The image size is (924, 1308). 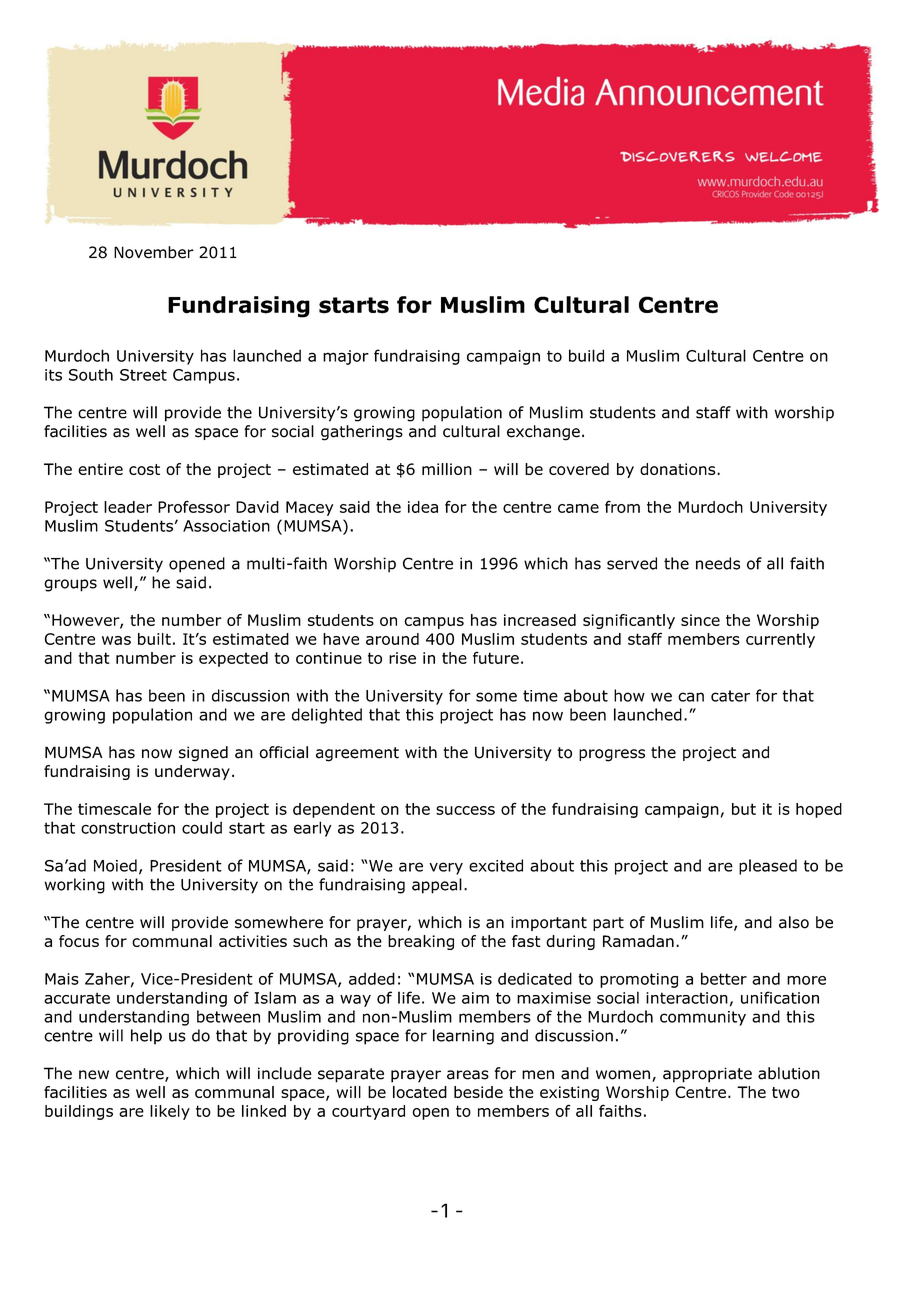 What do you see at coordinates (170, 1112) in the document?
I see `likely` at bounding box center [170, 1112].
